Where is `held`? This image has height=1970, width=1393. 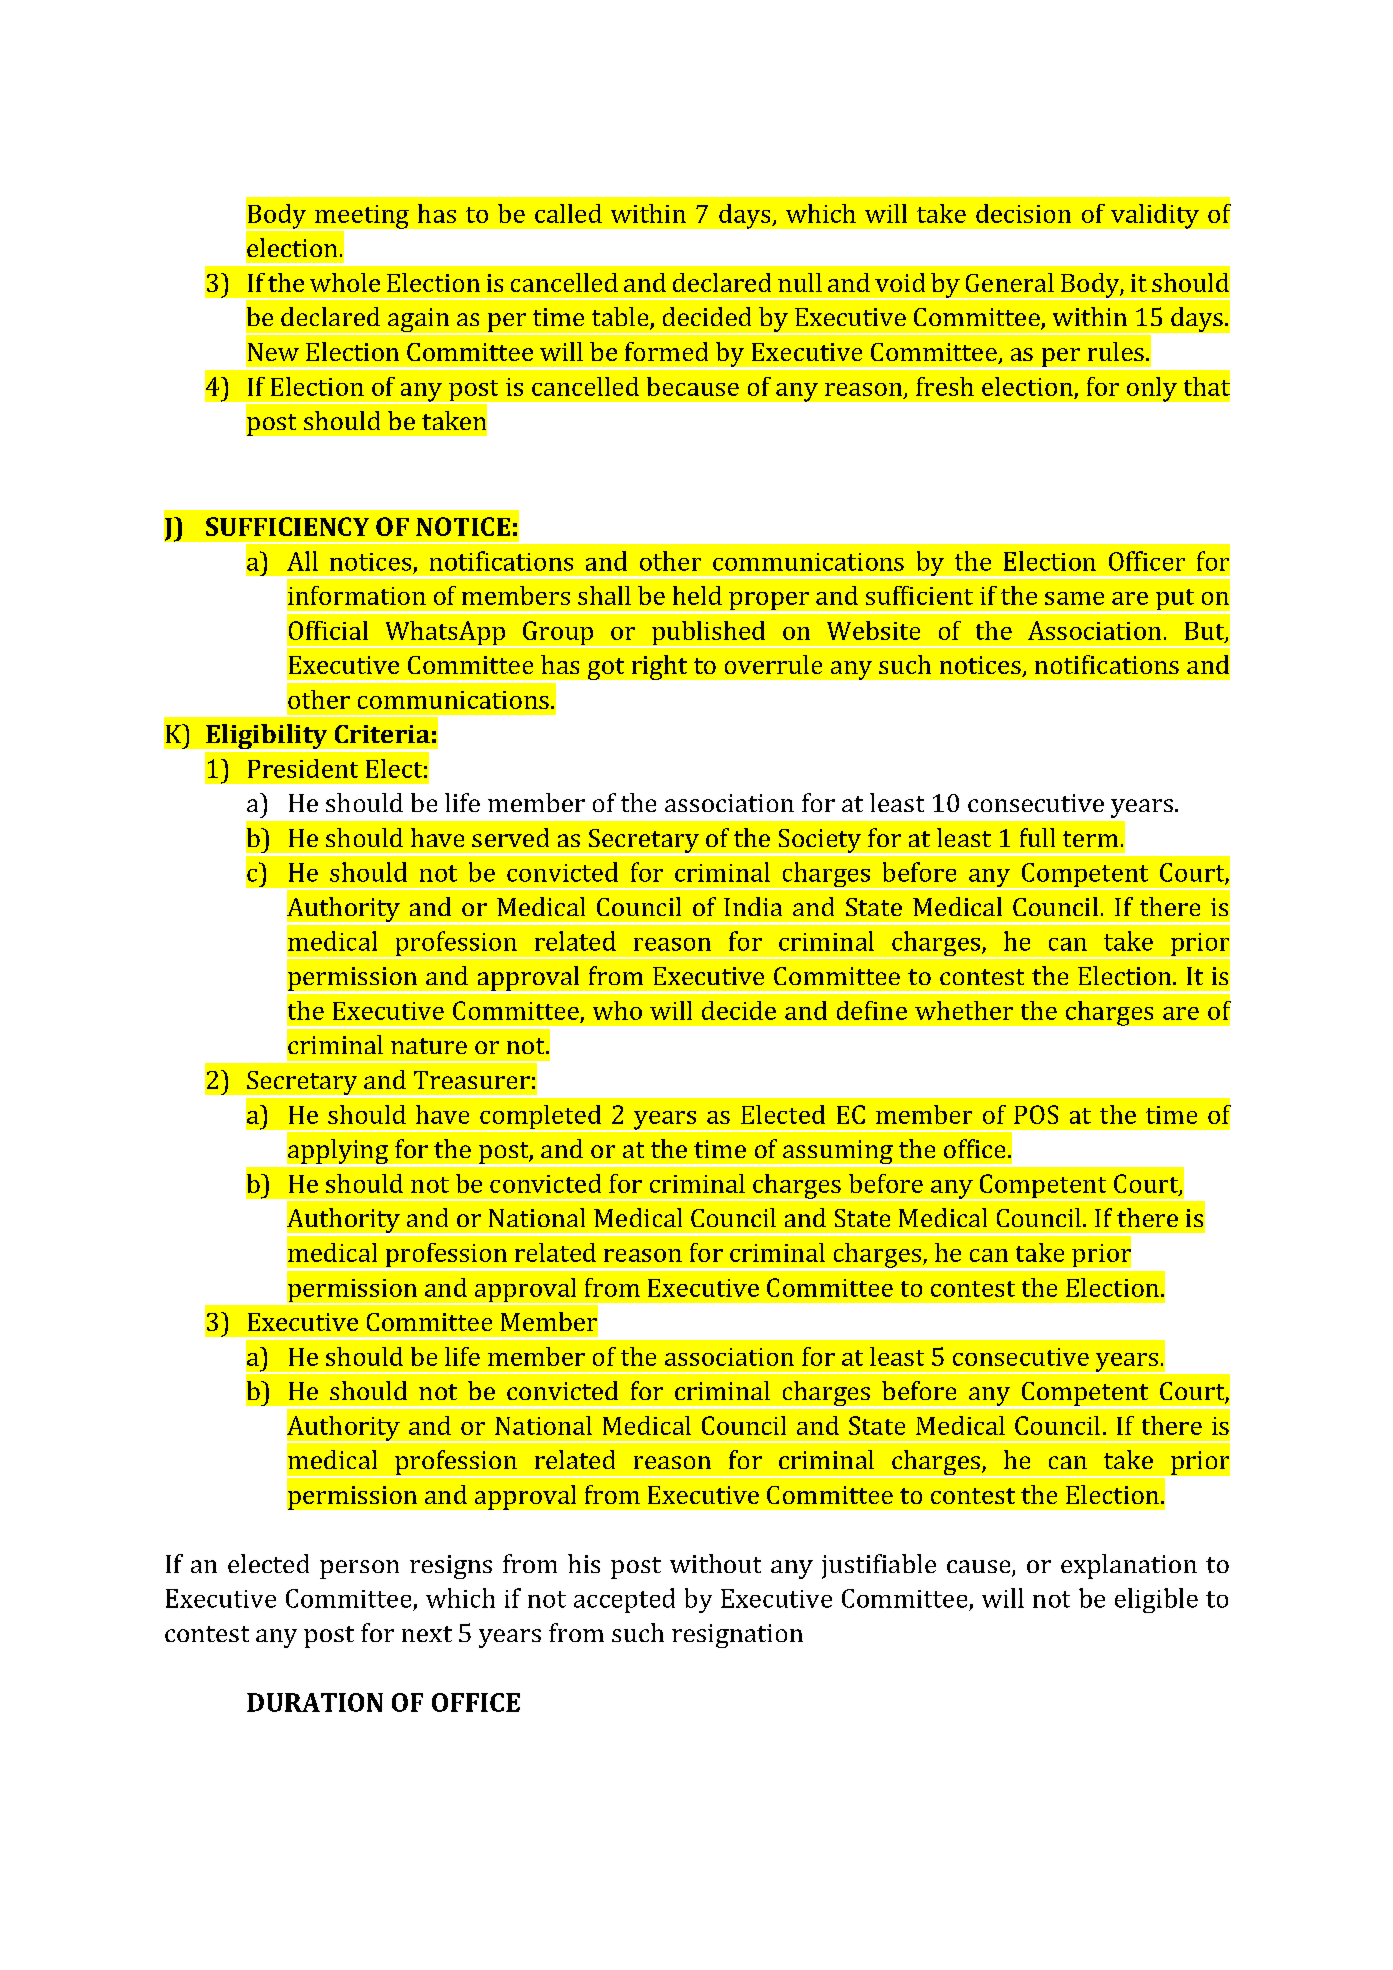 held is located at coordinates (697, 595).
